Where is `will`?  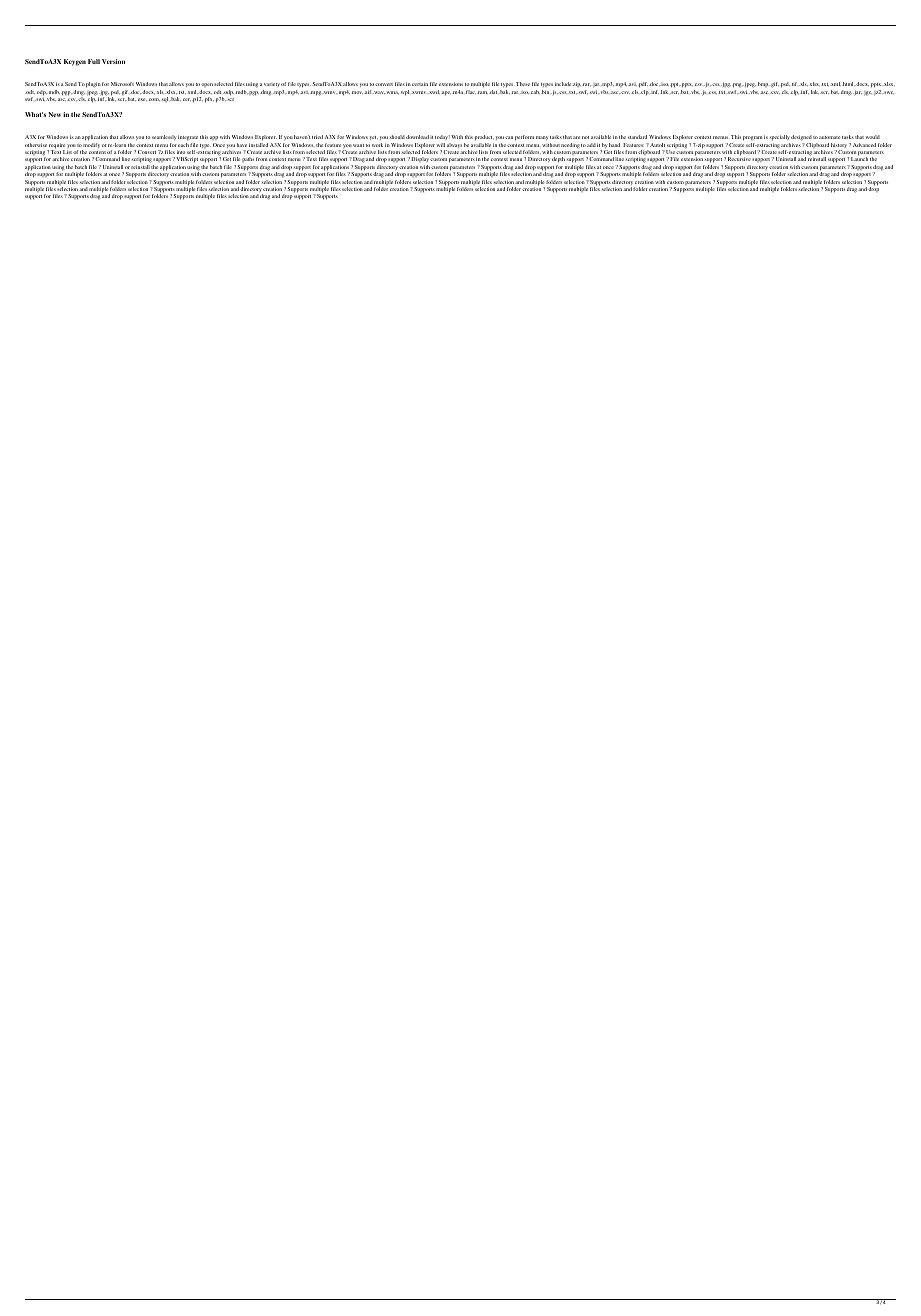 will is located at coordinates (441, 145).
